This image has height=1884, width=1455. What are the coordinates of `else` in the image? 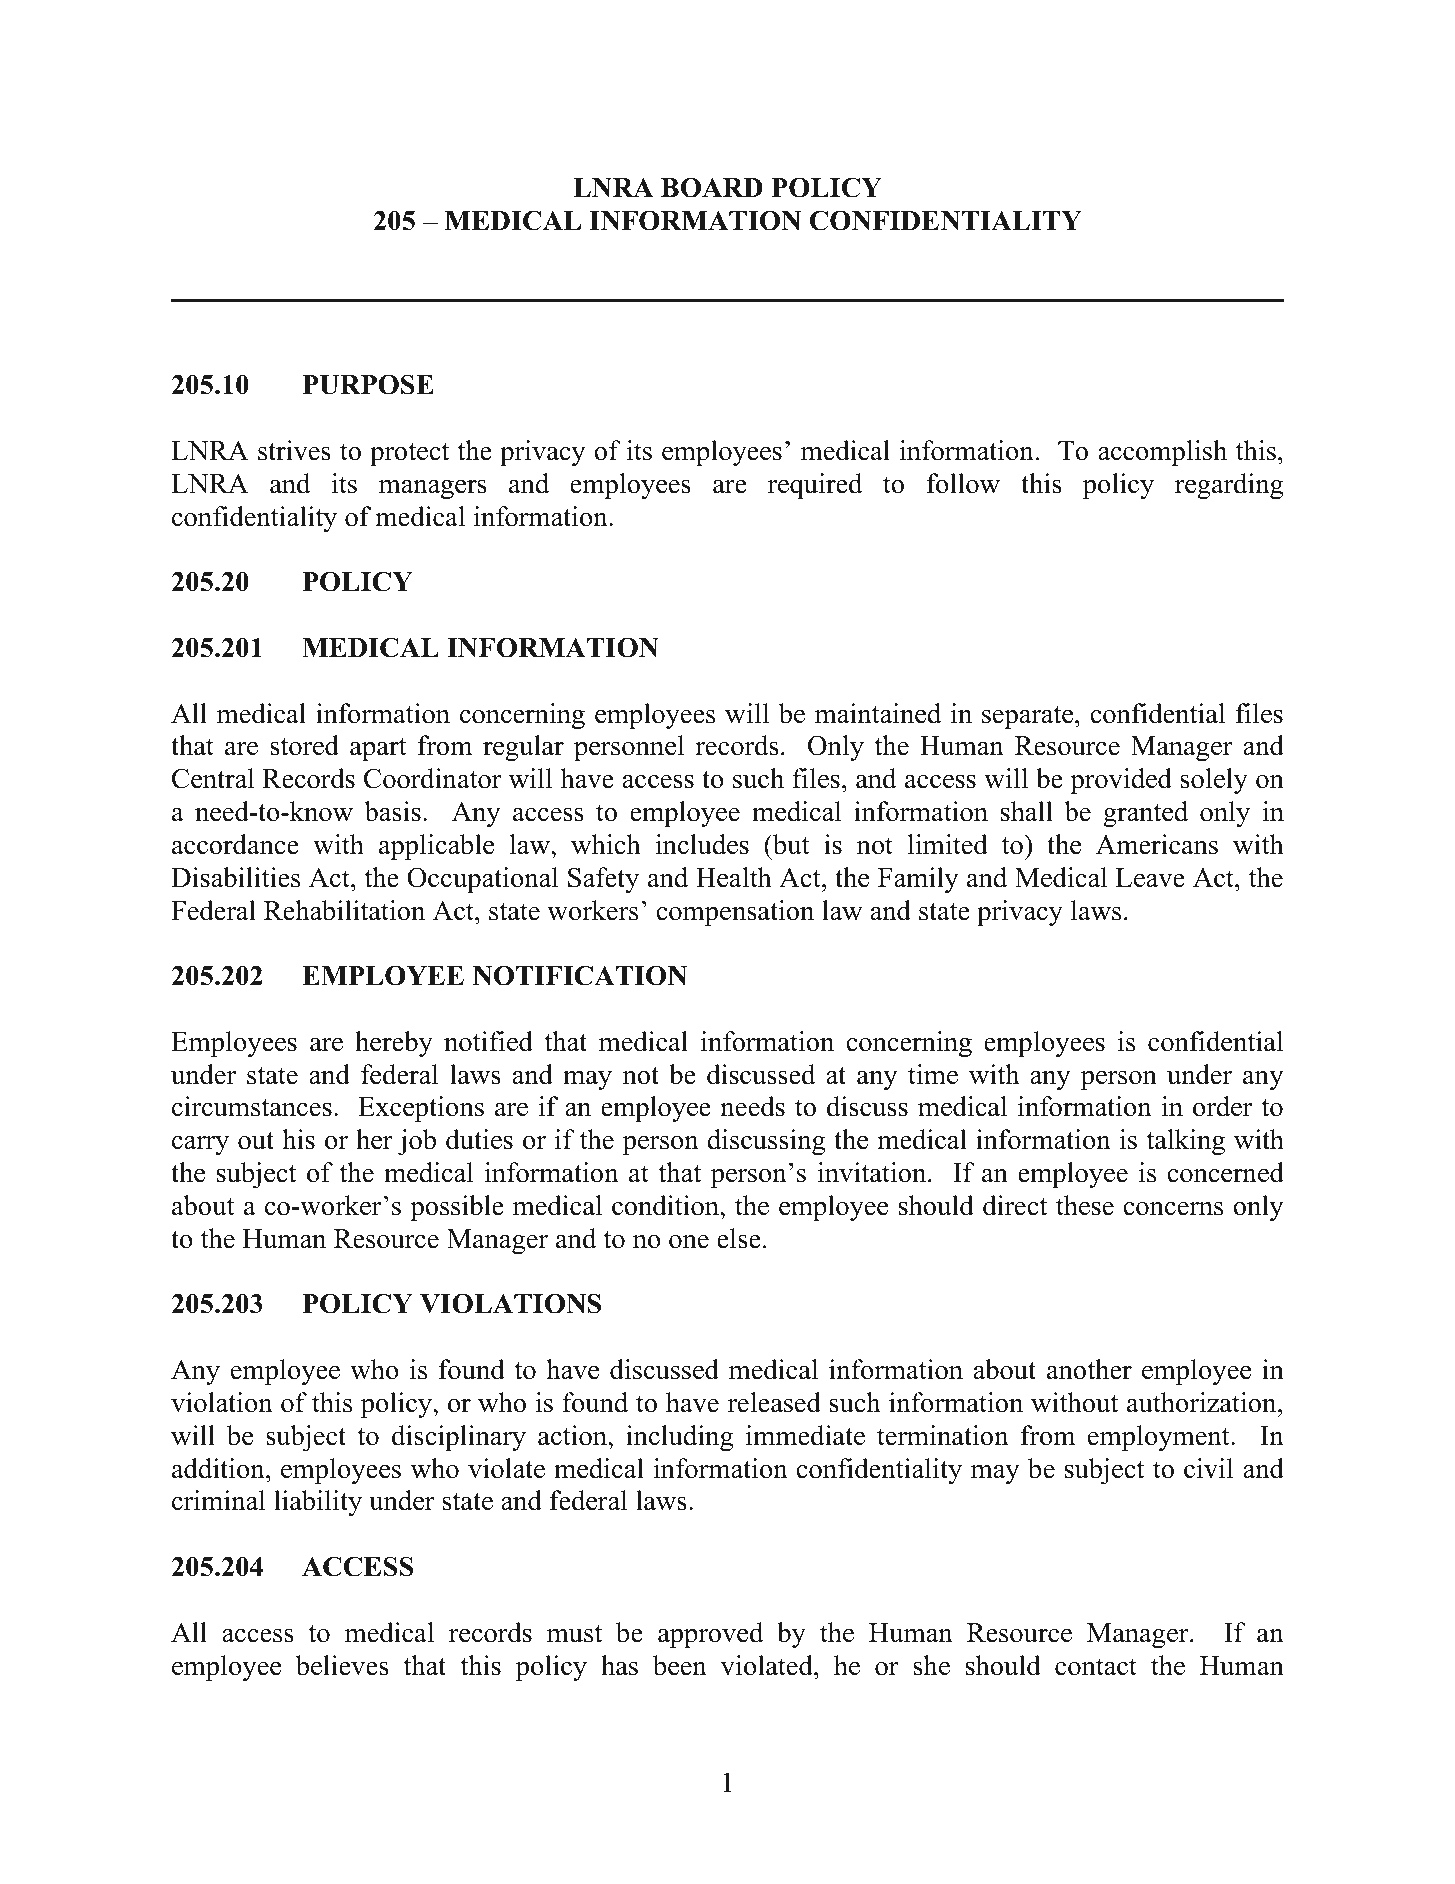 It's located at (739, 1238).
